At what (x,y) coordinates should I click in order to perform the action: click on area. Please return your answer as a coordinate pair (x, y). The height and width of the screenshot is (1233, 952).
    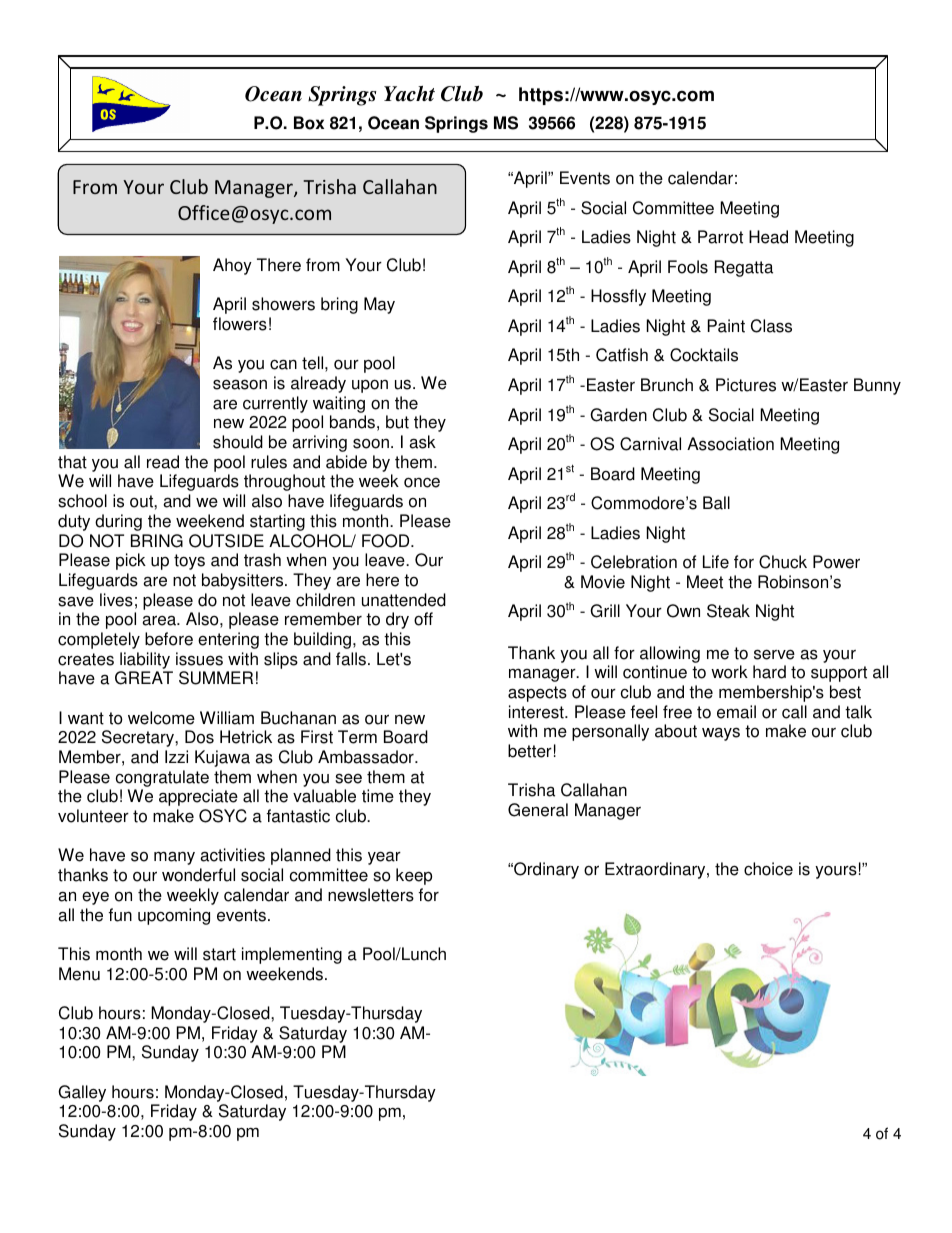
    Looking at the image, I should click on (160, 620).
